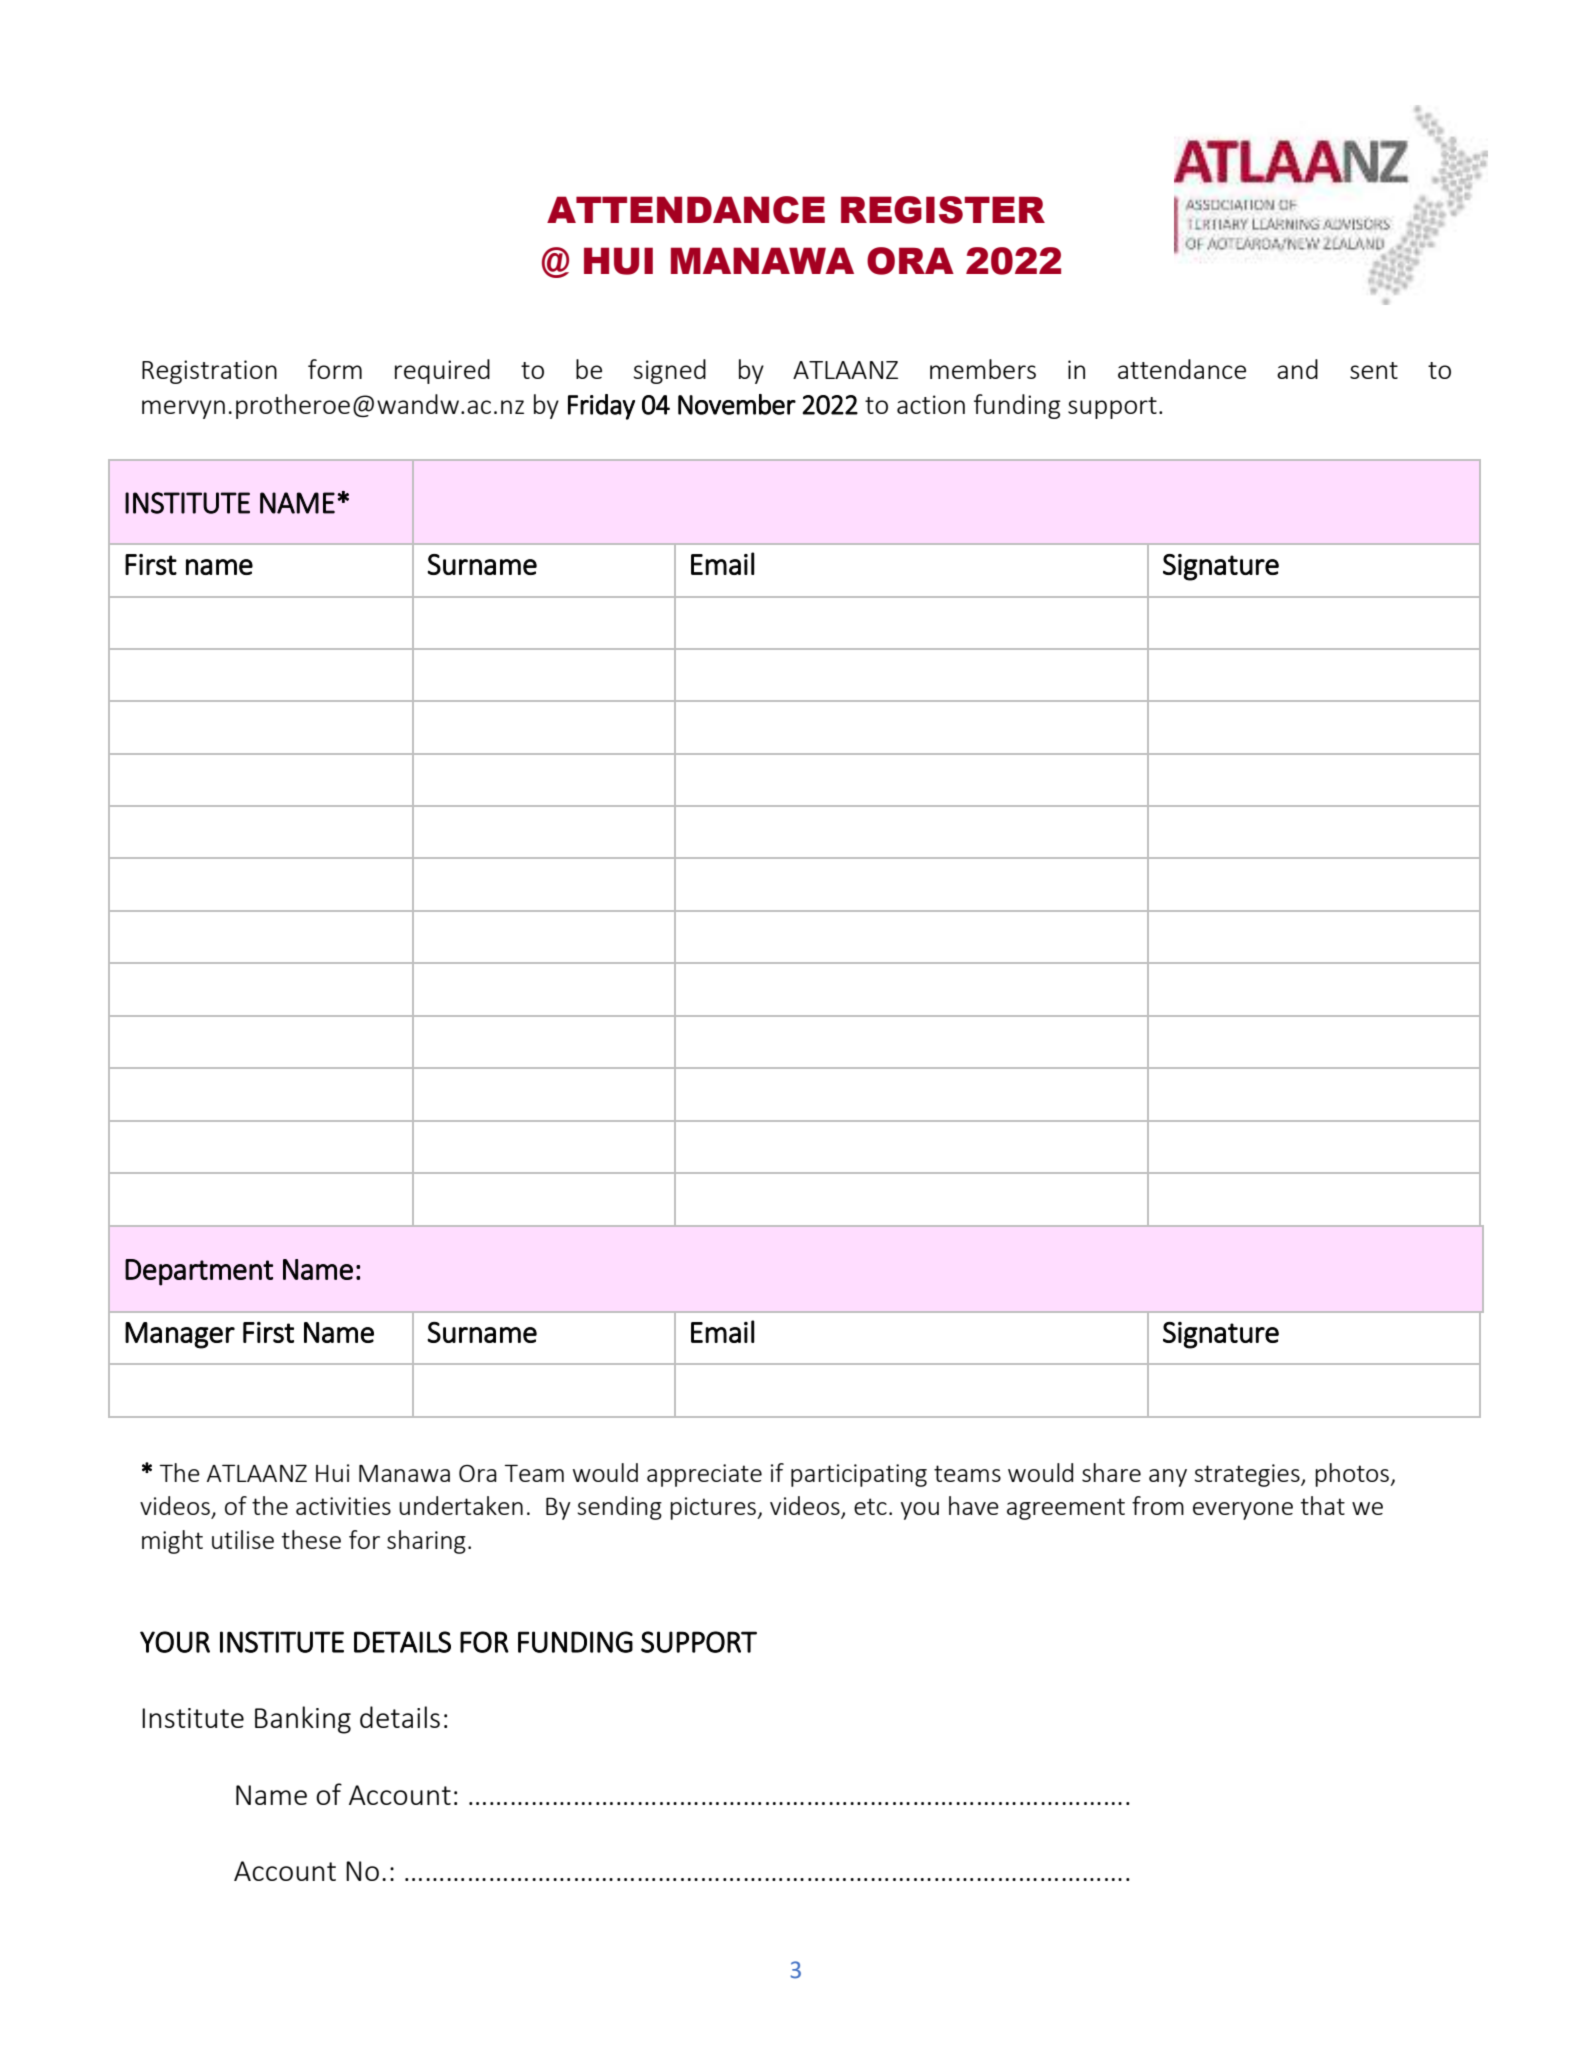 The height and width of the screenshot is (2060, 1592). I want to click on form, so click(335, 369).
